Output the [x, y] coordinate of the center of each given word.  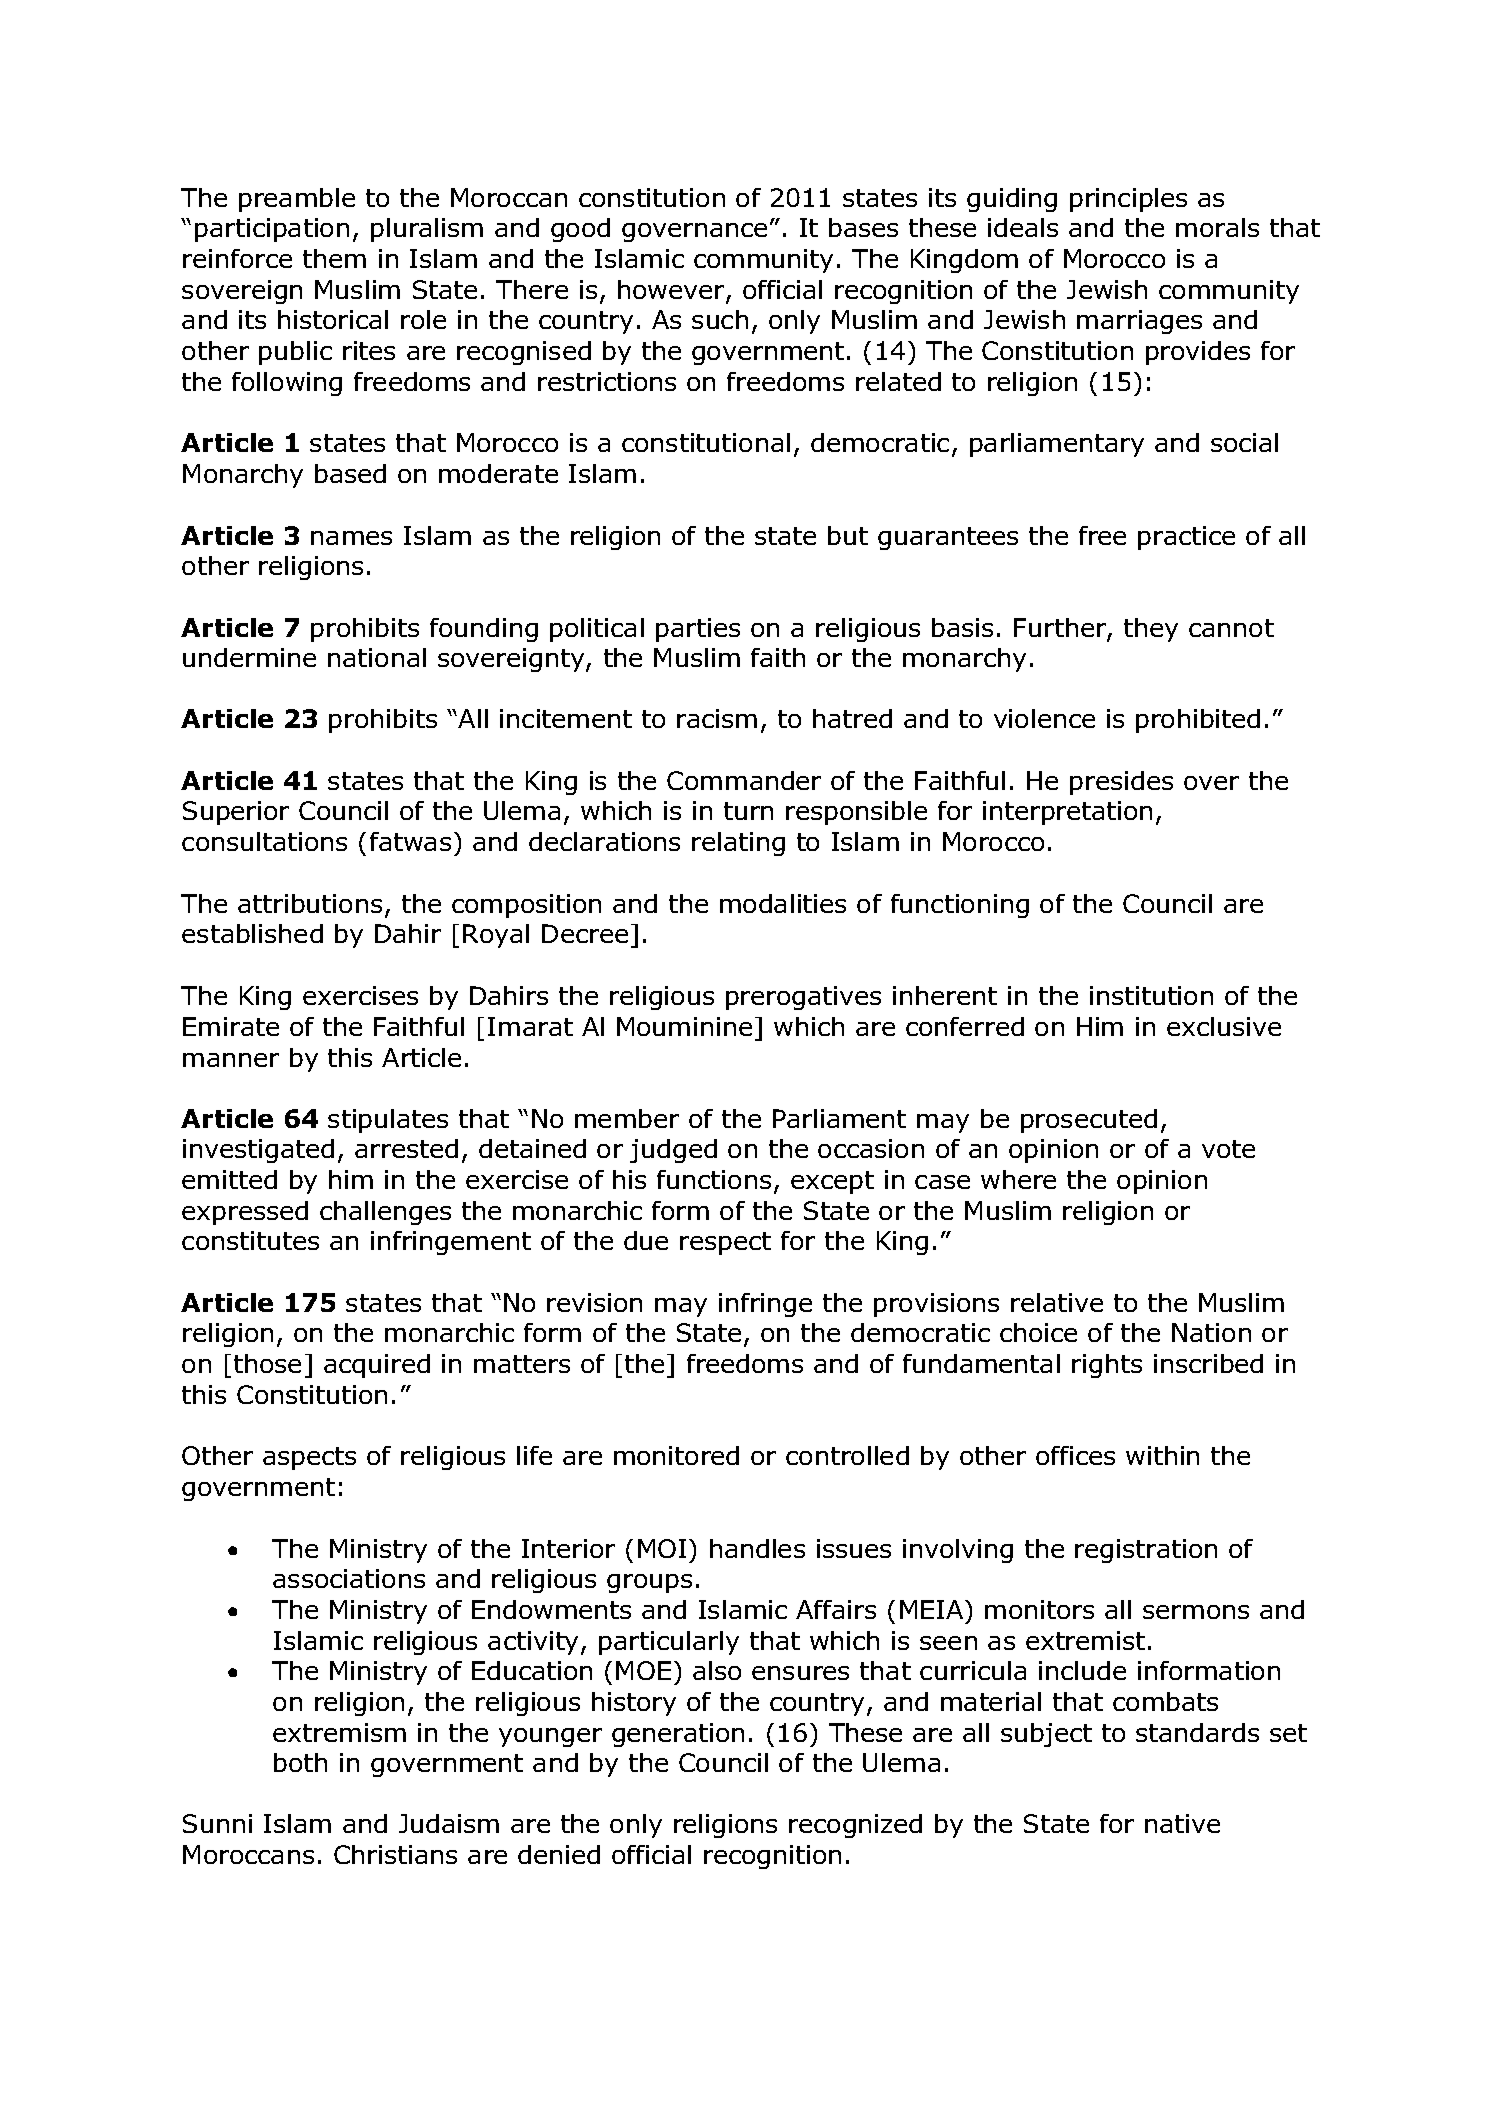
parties [698, 630]
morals [1217, 227]
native [1182, 1823]
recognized [855, 1826]
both [300, 1762]
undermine [249, 657]
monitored [676, 1455]
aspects [309, 1458]
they [1151, 630]
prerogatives [803, 998]
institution [1151, 995]
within [1162, 1455]
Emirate [231, 1026]
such [720, 319]
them [334, 258]
